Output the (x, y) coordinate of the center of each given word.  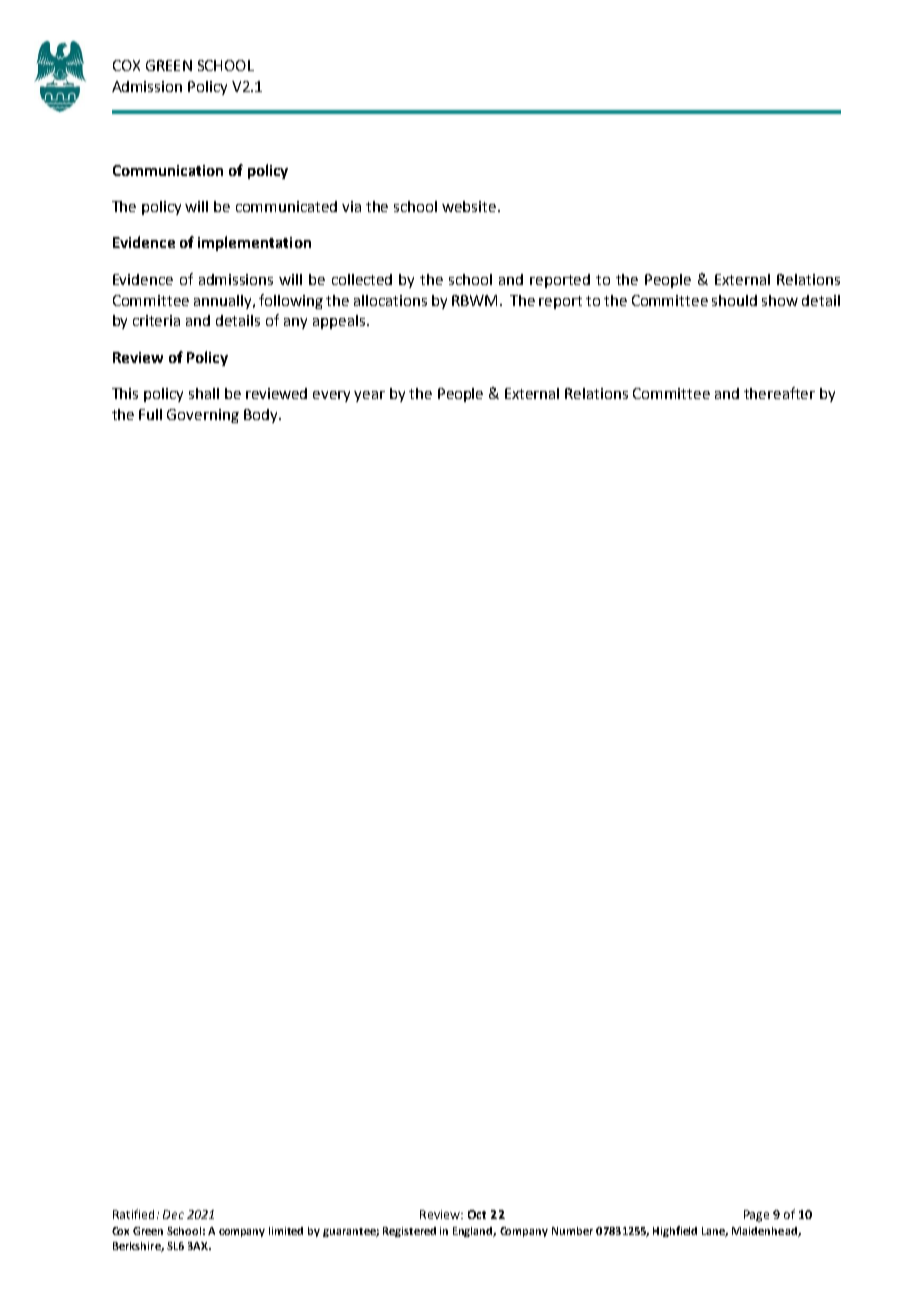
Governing (203, 416)
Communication (168, 170)
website (469, 206)
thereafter (779, 393)
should (734, 300)
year (369, 396)
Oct (477, 1214)
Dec (173, 1214)
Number (572, 1231)
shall (204, 393)
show (780, 300)
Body (262, 416)
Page (756, 1216)
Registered (409, 1232)
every (331, 396)
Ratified (133, 1214)
